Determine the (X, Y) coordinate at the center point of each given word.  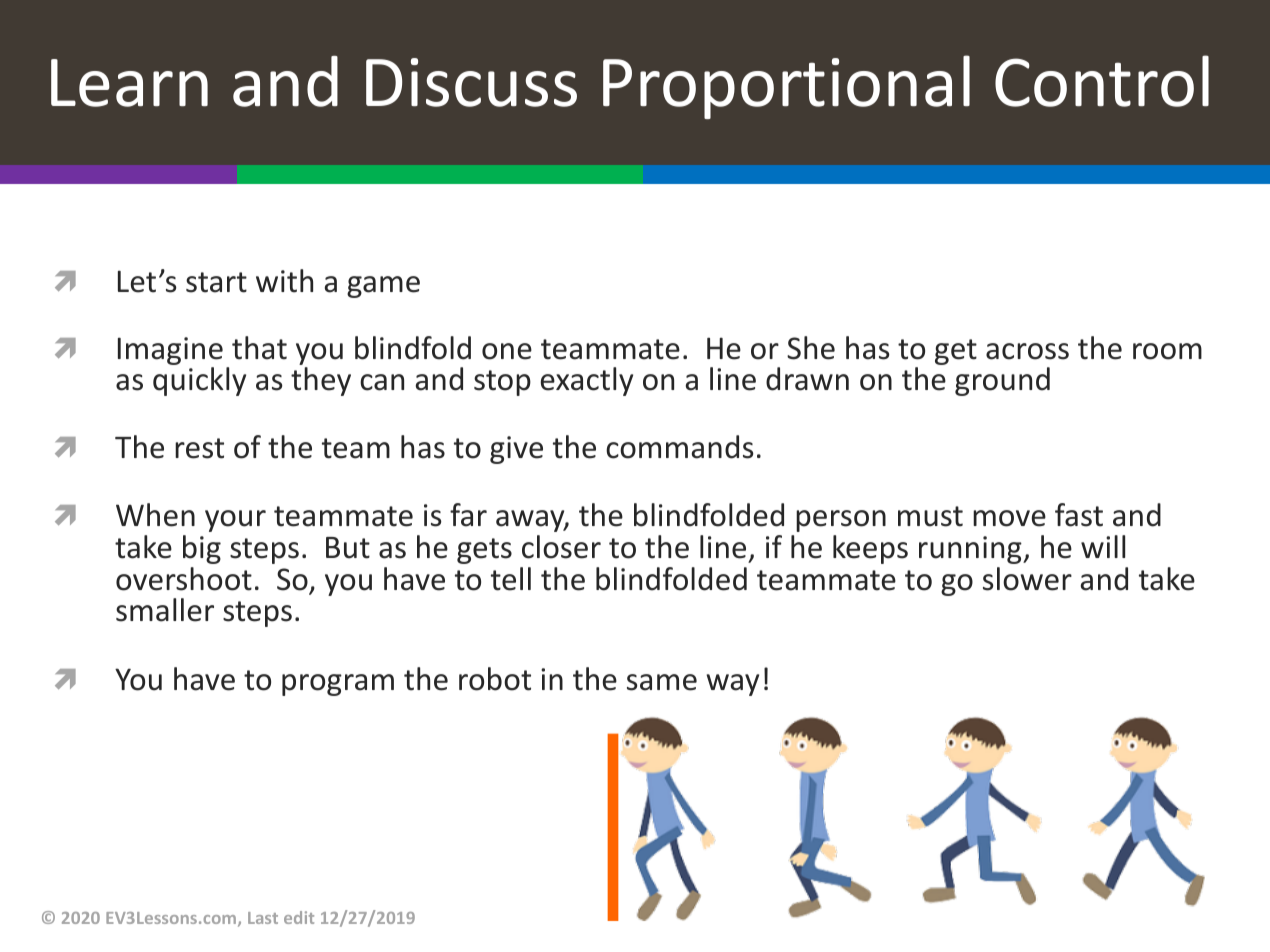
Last (263, 918)
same (662, 682)
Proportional (786, 87)
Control (1102, 81)
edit (299, 917)
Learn (129, 83)
